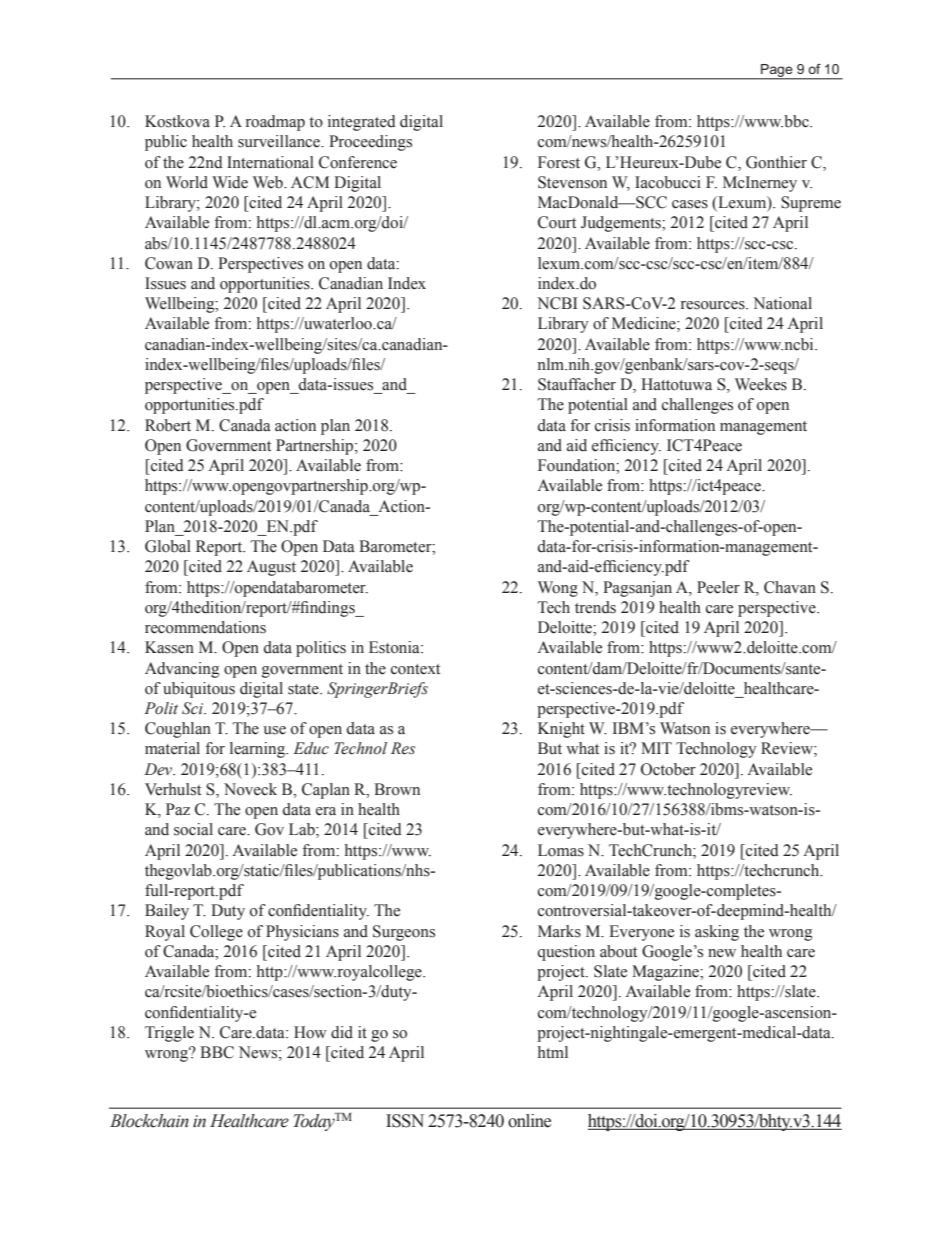 The width and height of the image is (952, 1233). I want to click on roadmap, so click(275, 123).
